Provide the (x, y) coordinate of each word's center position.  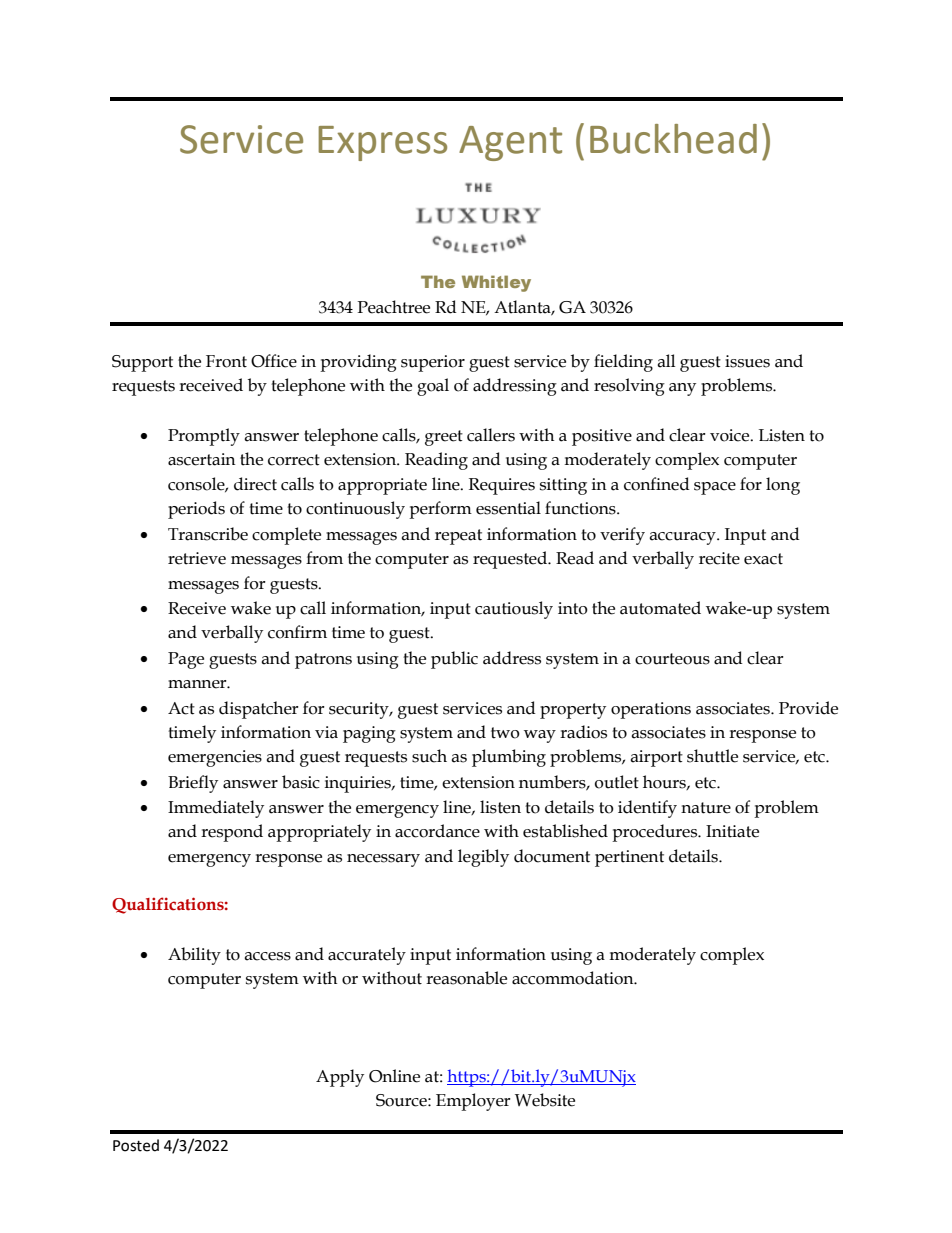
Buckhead (673, 139)
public (454, 660)
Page (186, 660)
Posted (136, 1145)
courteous (672, 659)
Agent (510, 143)
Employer (473, 1102)
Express (382, 143)
